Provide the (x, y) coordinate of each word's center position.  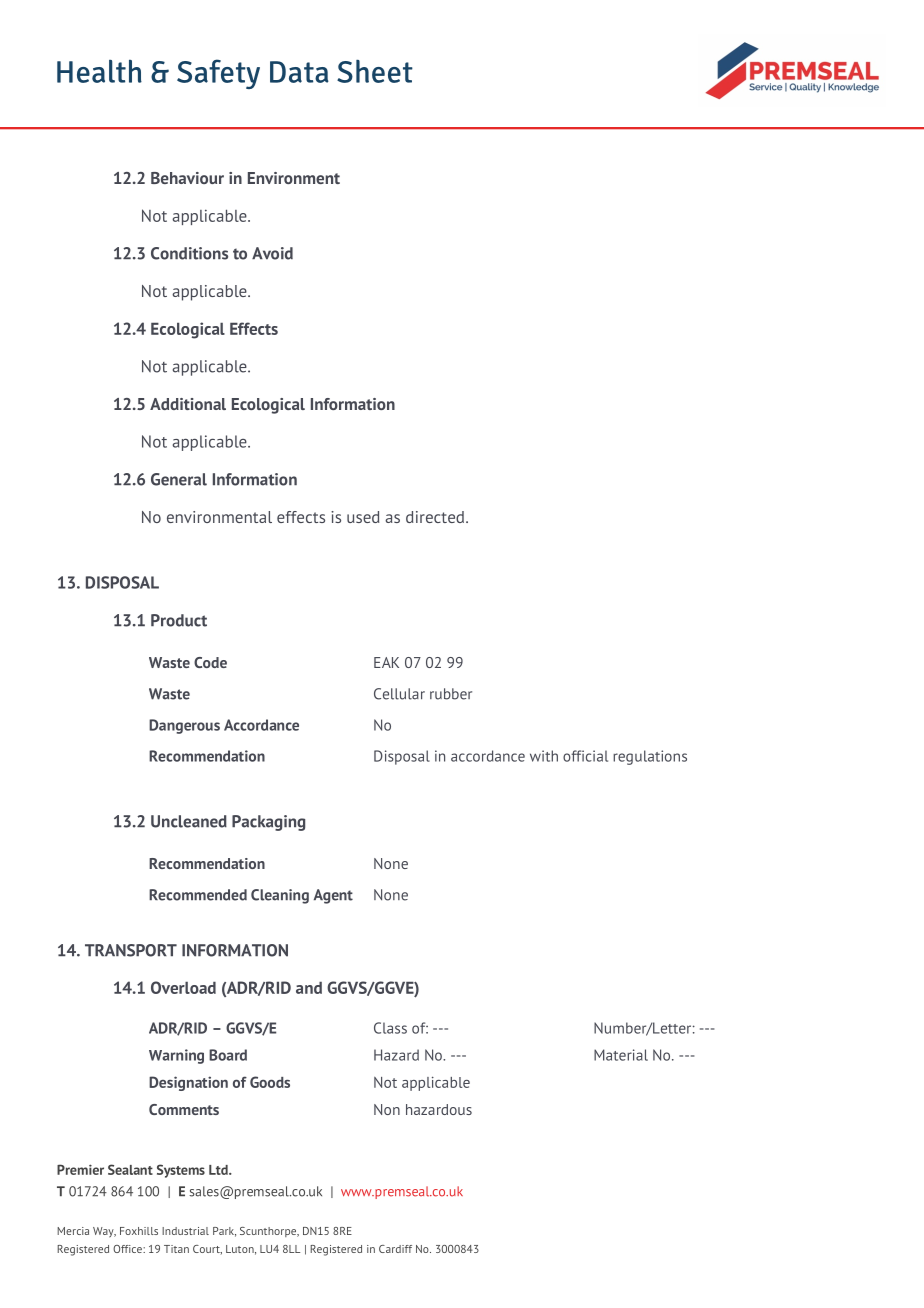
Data (299, 72)
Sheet (375, 71)
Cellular (399, 694)
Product (179, 620)
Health (99, 71)
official (585, 756)
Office (128, 1249)
